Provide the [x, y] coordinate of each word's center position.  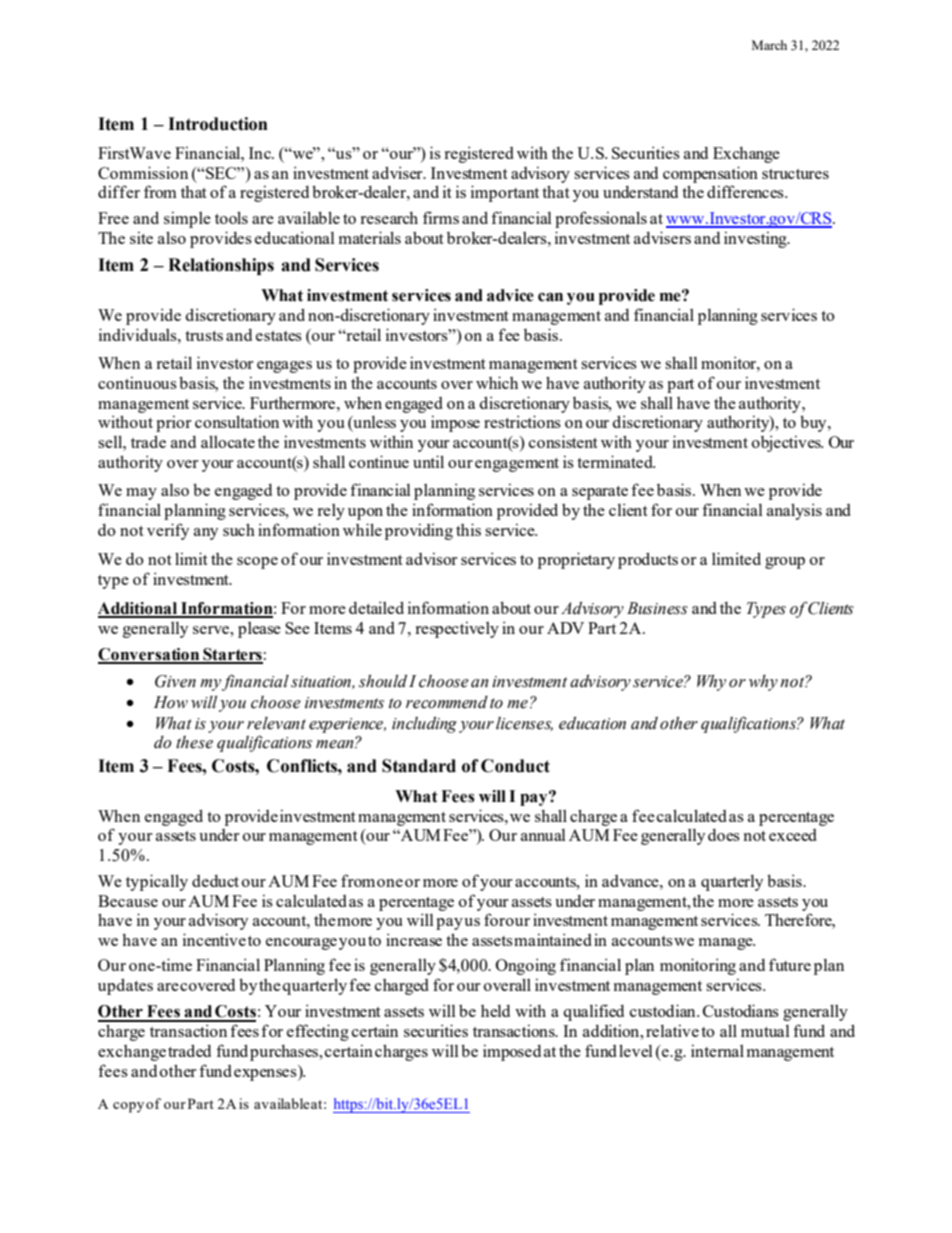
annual [543, 835]
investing [756, 240]
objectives [787, 443]
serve [212, 630]
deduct [215, 881]
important [505, 193]
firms [441, 217]
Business [657, 608]
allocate [228, 441]
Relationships [221, 266]
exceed [793, 835]
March [769, 45]
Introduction [218, 124]
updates [125, 986]
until [428, 461]
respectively [457, 630]
